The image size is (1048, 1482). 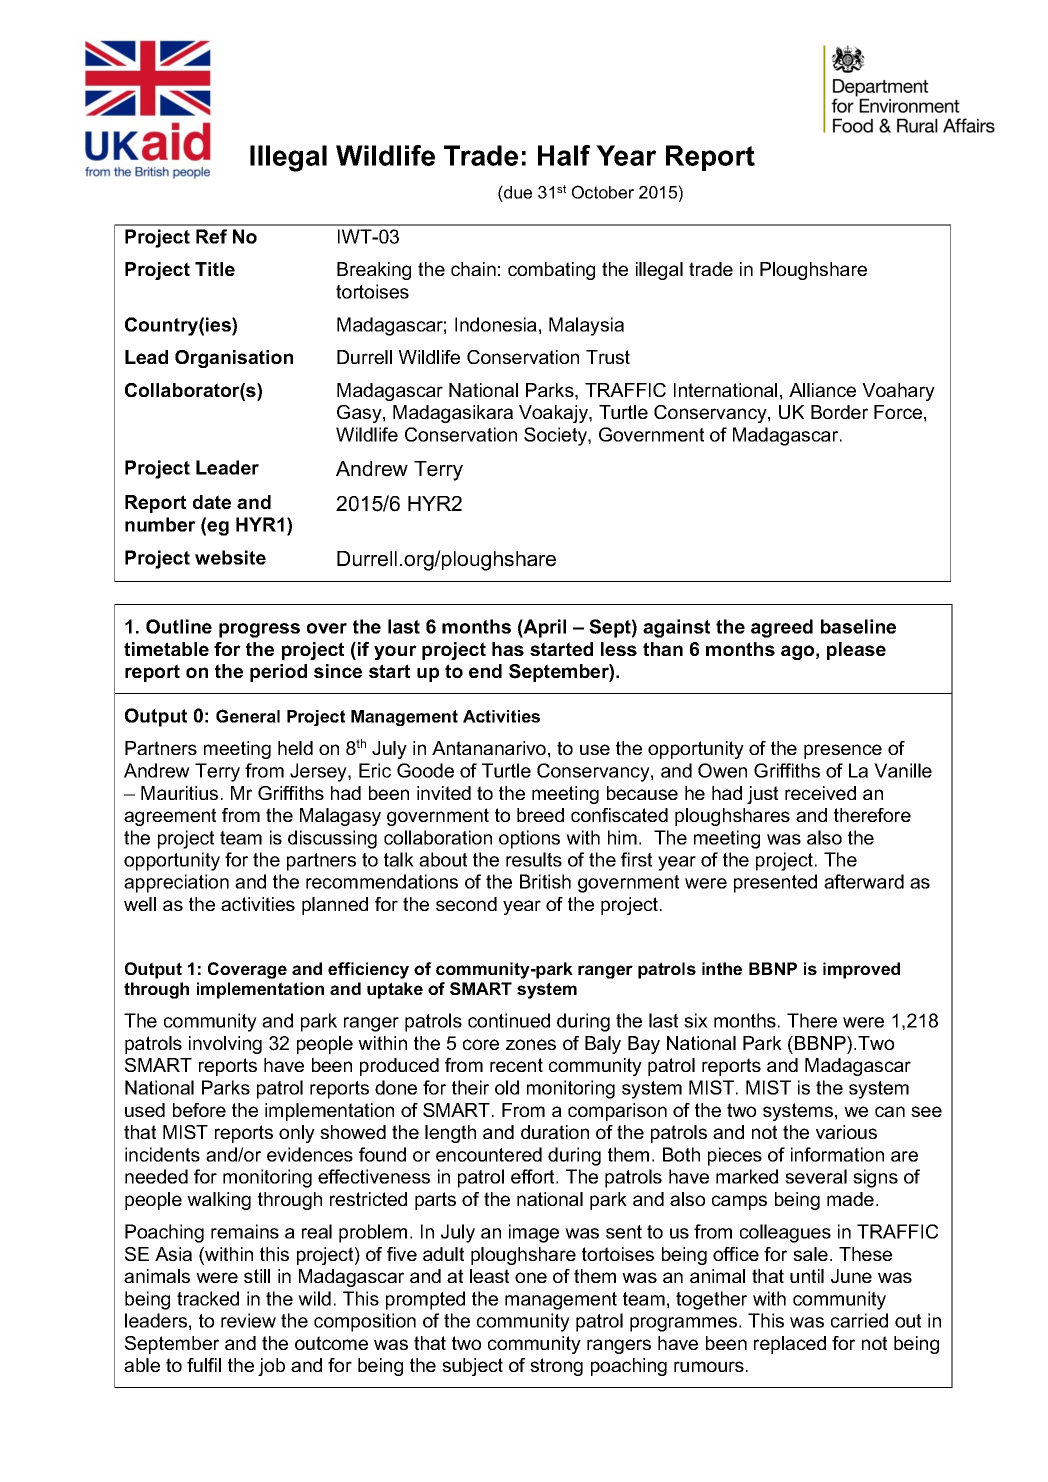 I want to click on presence, so click(x=843, y=751).
